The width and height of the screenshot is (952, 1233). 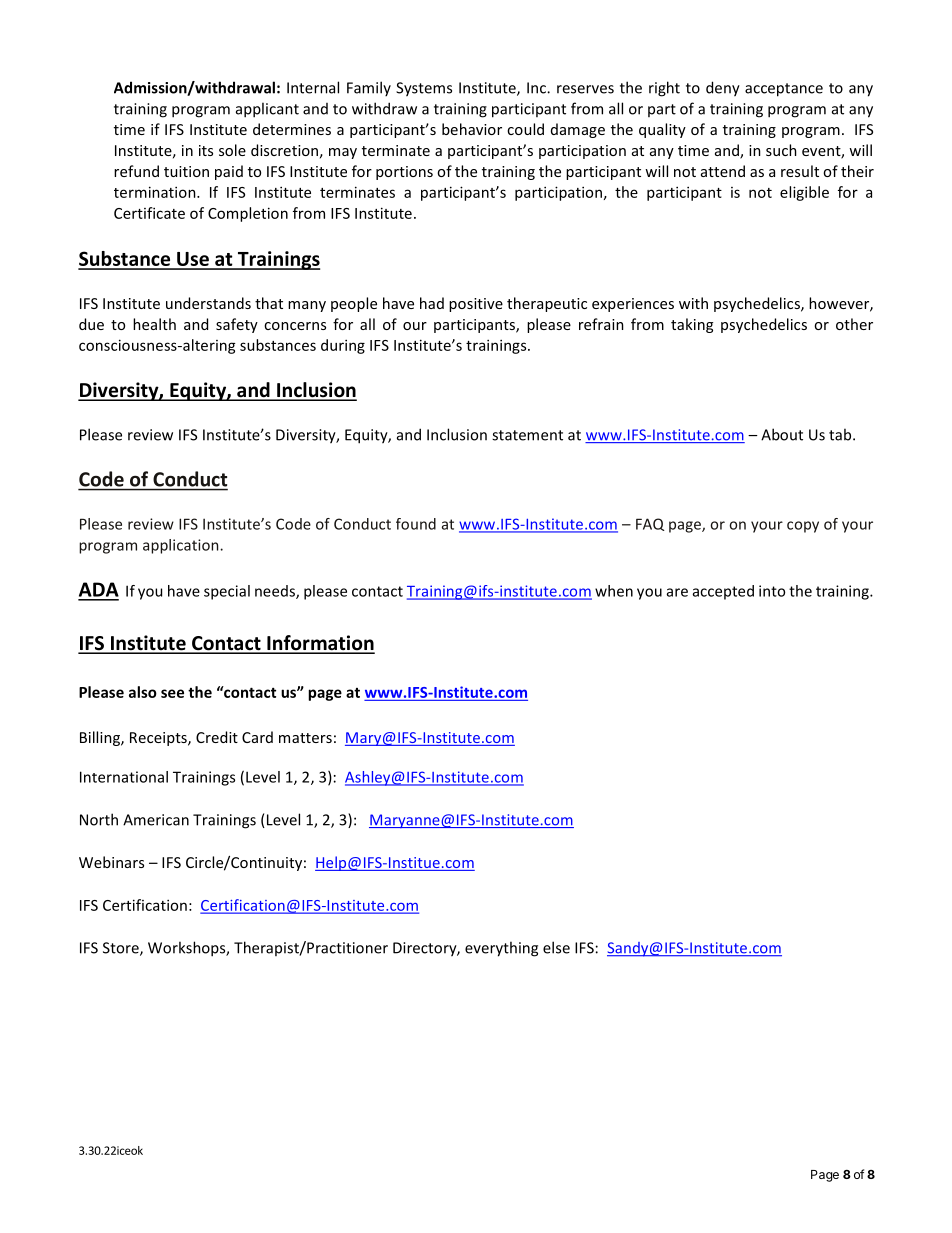 What do you see at coordinates (472, 129) in the screenshot?
I see `behavior` at bounding box center [472, 129].
